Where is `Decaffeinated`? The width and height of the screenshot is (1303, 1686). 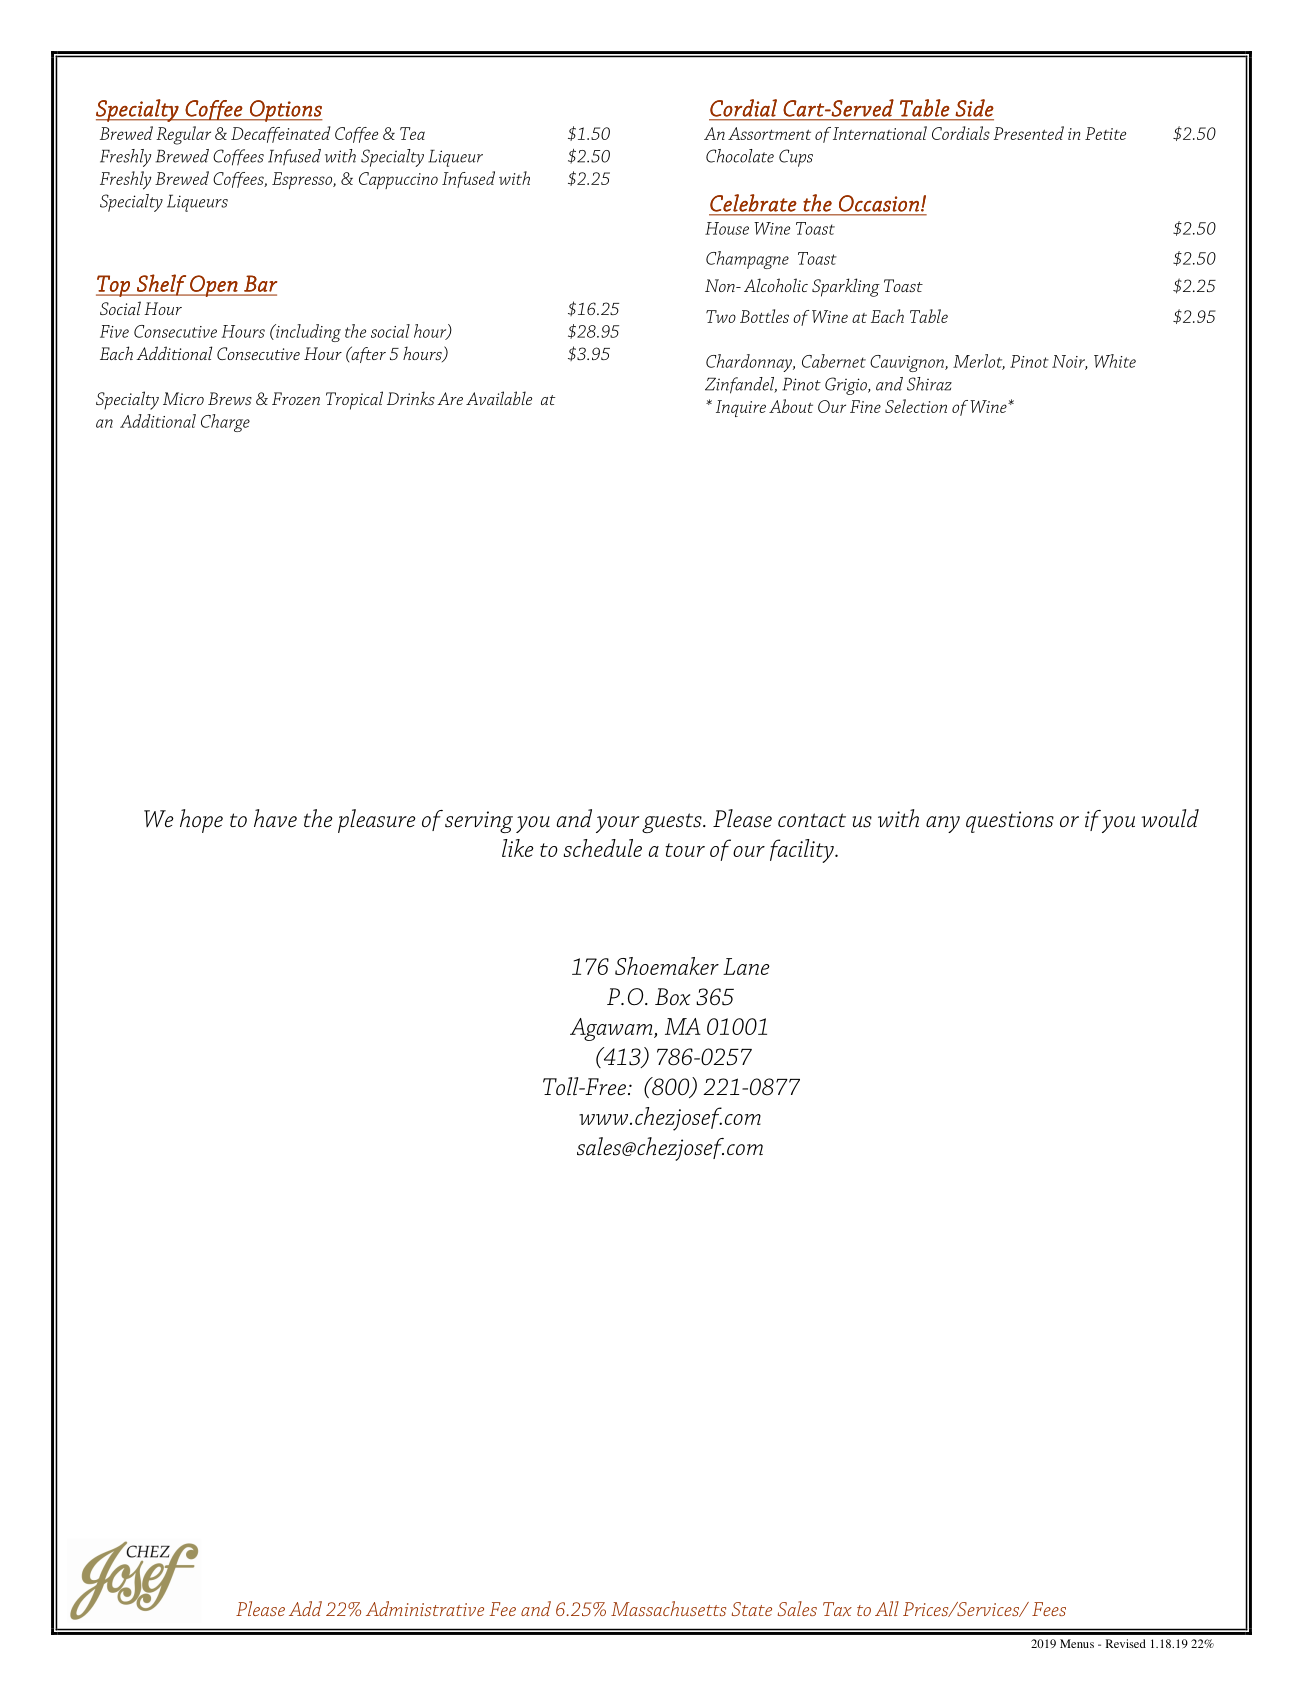 Decaffeinated is located at coordinates (280, 134).
